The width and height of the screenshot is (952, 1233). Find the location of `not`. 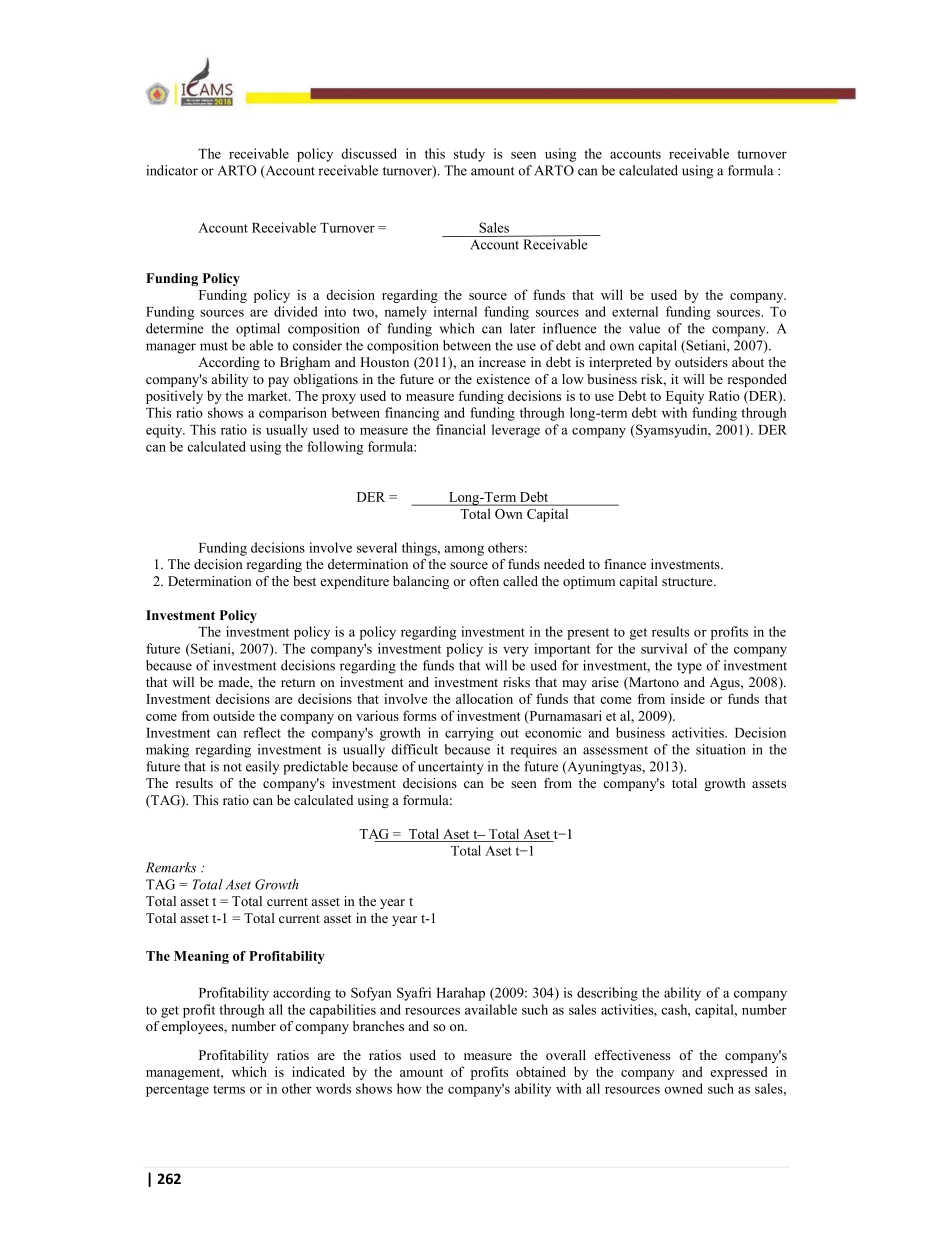

not is located at coordinates (232, 767).
